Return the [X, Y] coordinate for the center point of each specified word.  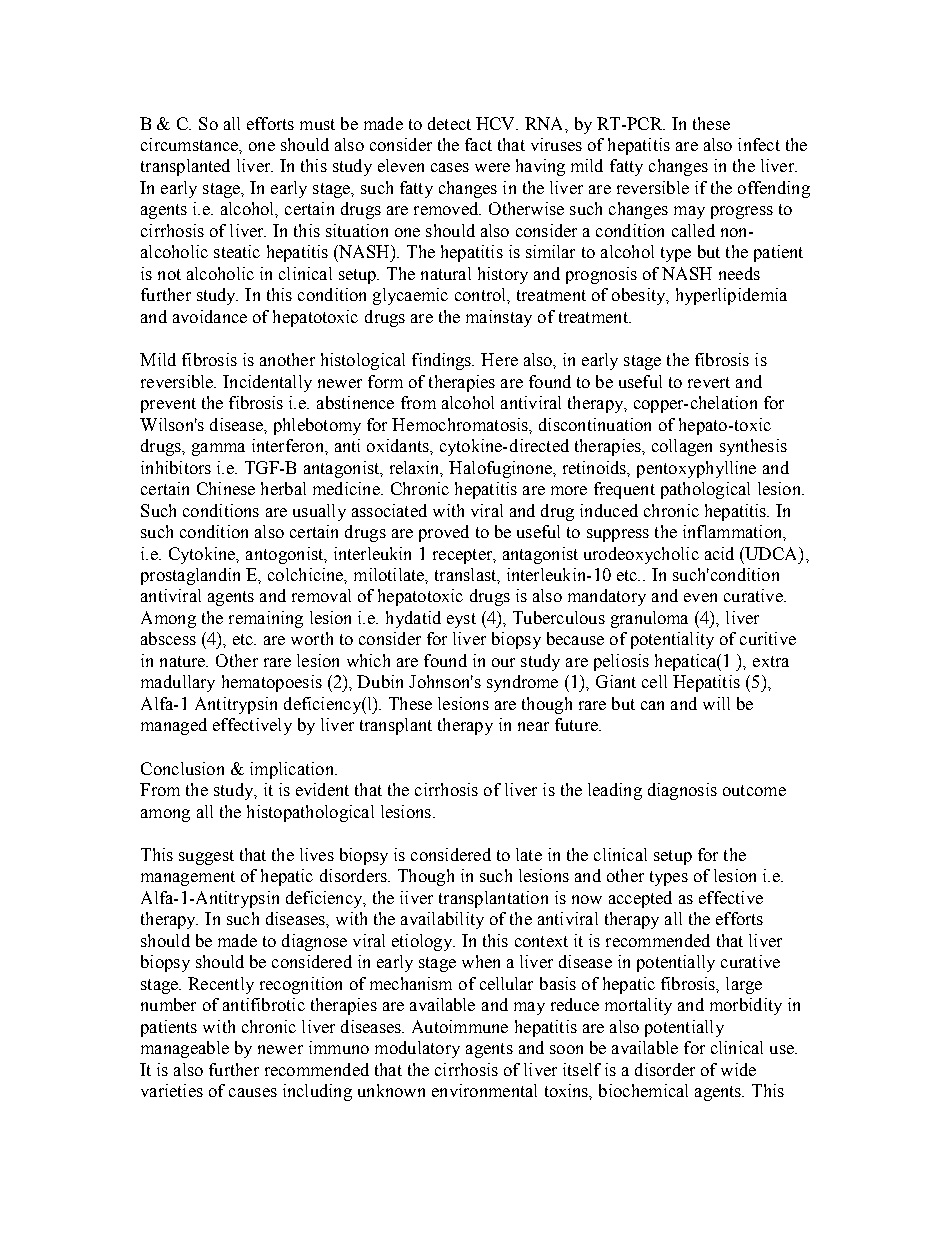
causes [253, 1092]
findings [443, 361]
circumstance [190, 144]
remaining [266, 619]
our [503, 662]
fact [478, 144]
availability [442, 920]
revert [709, 382]
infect [759, 144]
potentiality [672, 640]
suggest [206, 857]
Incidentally [267, 383]
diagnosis [682, 791]
